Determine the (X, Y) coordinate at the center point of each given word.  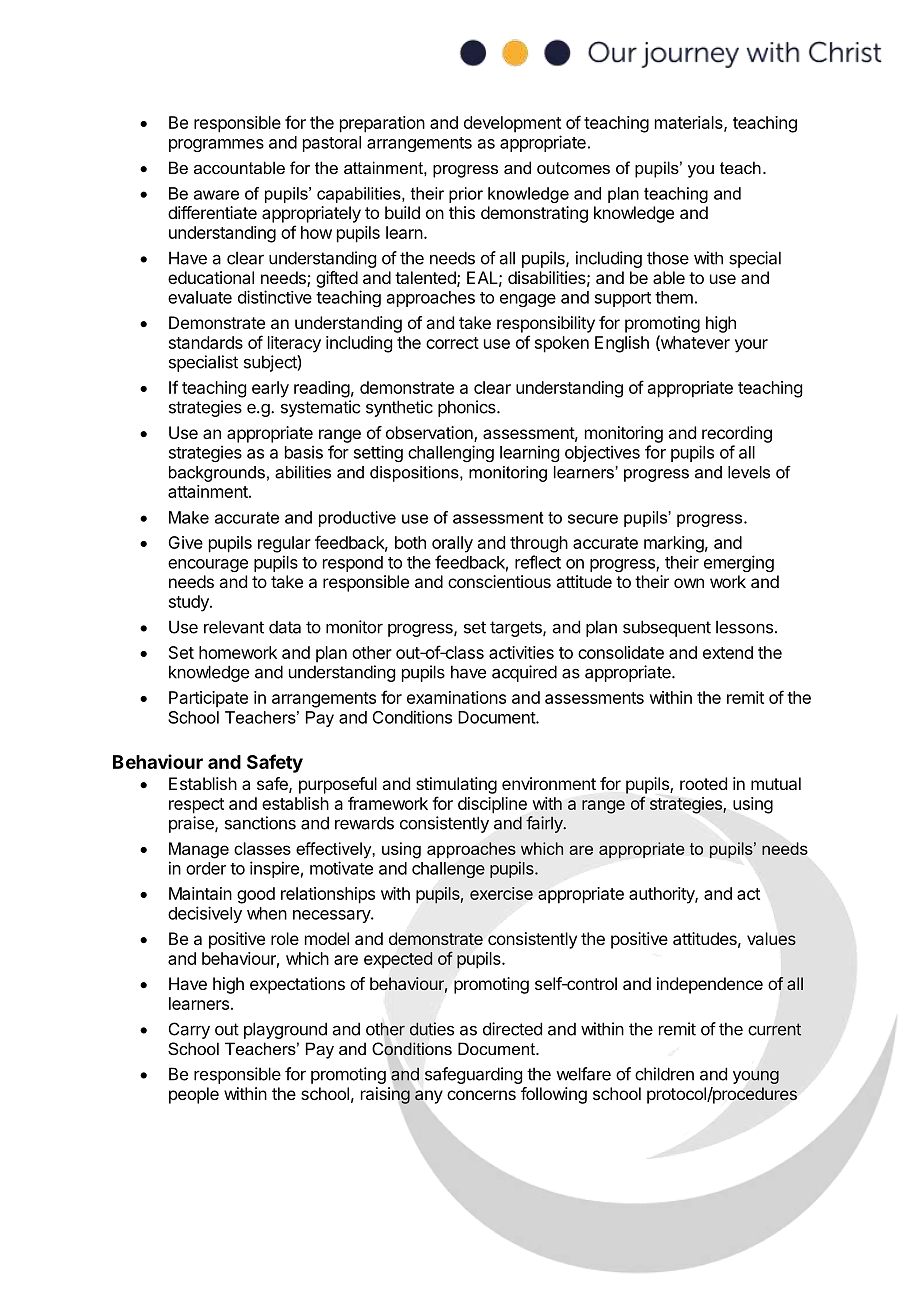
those (668, 258)
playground (285, 1030)
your (751, 346)
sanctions (260, 823)
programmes (216, 145)
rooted (703, 783)
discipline (492, 805)
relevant (234, 627)
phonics (468, 408)
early (270, 389)
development (512, 124)
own (689, 583)
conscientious (499, 581)
